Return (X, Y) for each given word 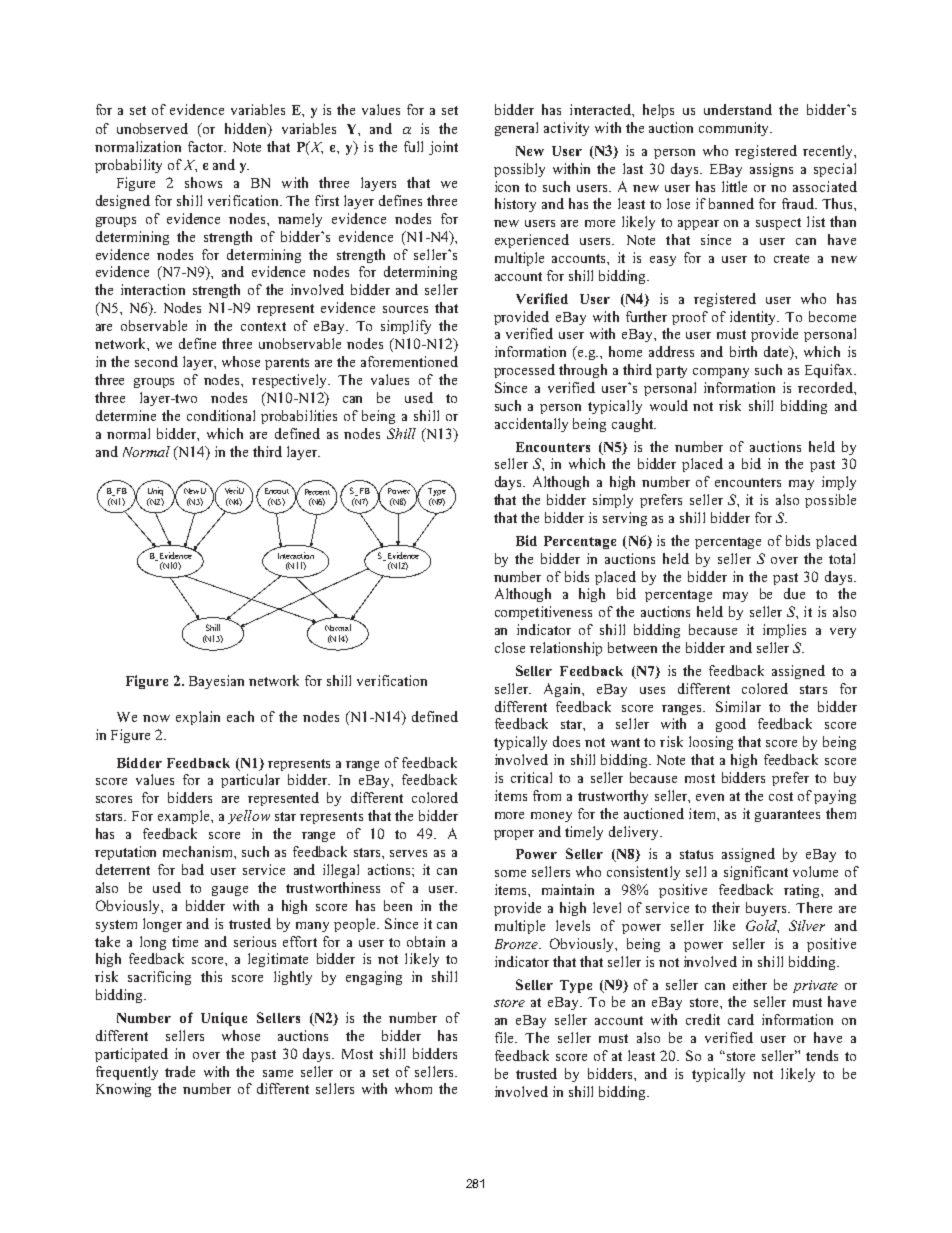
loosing (711, 743)
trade (180, 1071)
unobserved (152, 128)
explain (198, 718)
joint (443, 148)
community (735, 129)
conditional (221, 415)
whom (413, 1088)
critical (531, 777)
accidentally (531, 425)
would (669, 405)
